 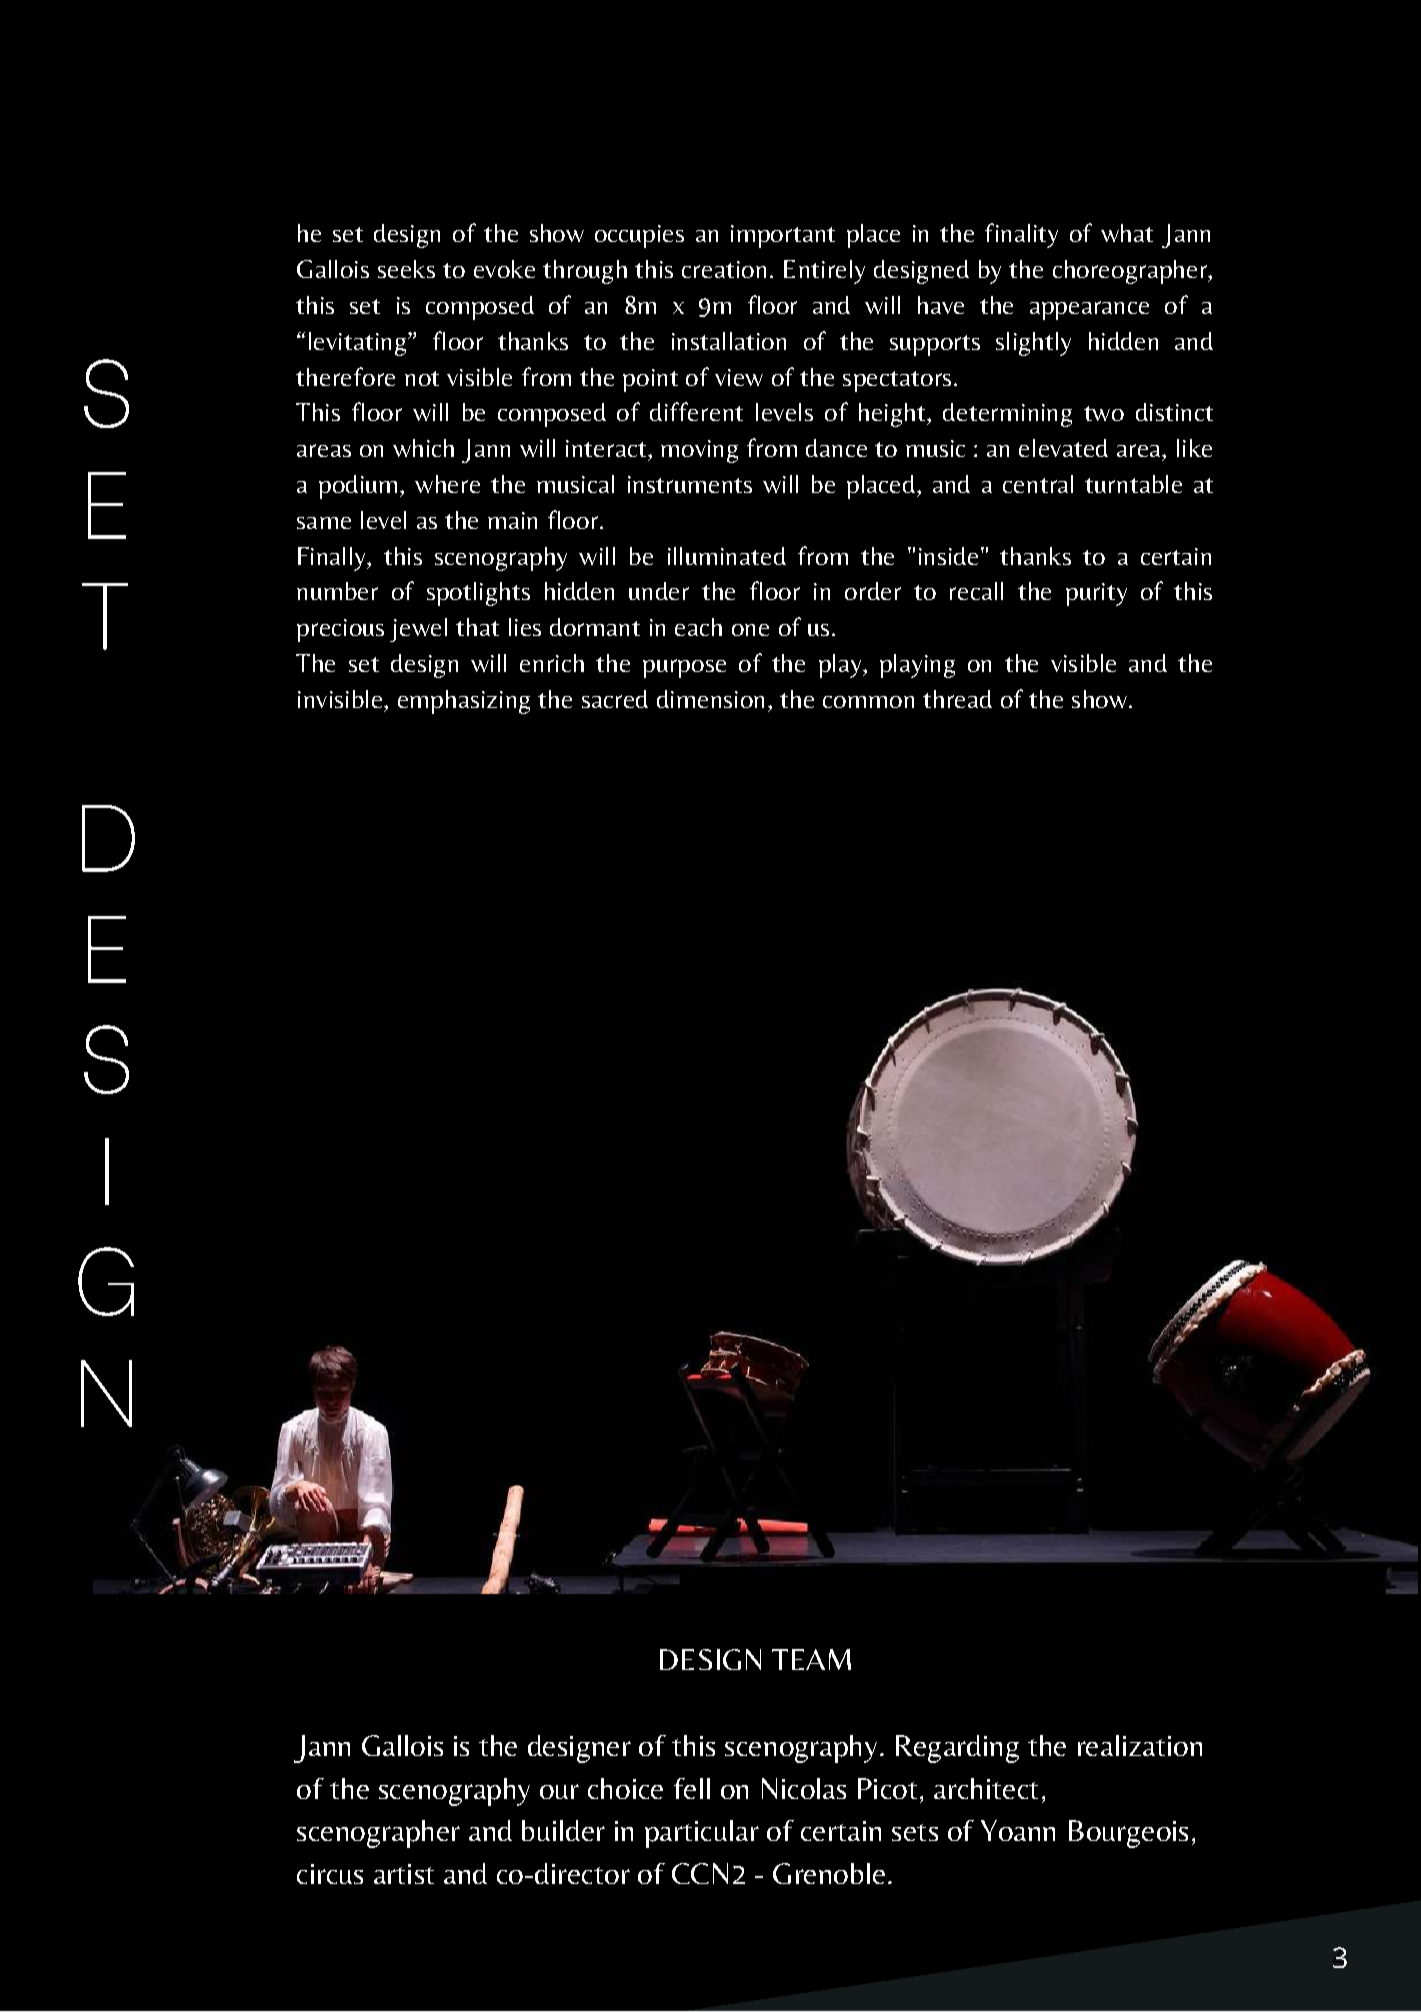 What do you see at coordinates (750, 630) in the page?
I see `one` at bounding box center [750, 630].
